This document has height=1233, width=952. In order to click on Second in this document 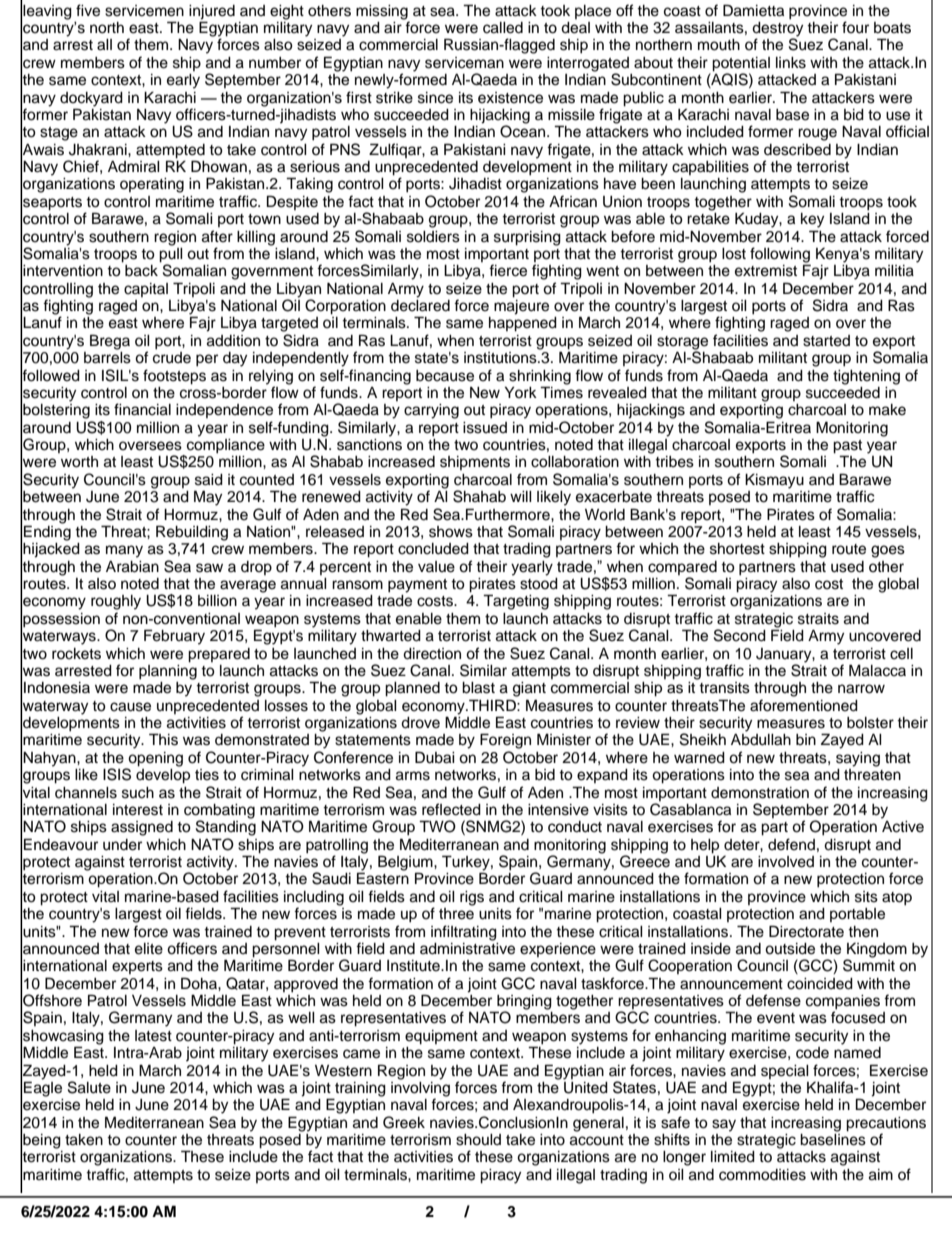, I will do `click(740, 635)`.
